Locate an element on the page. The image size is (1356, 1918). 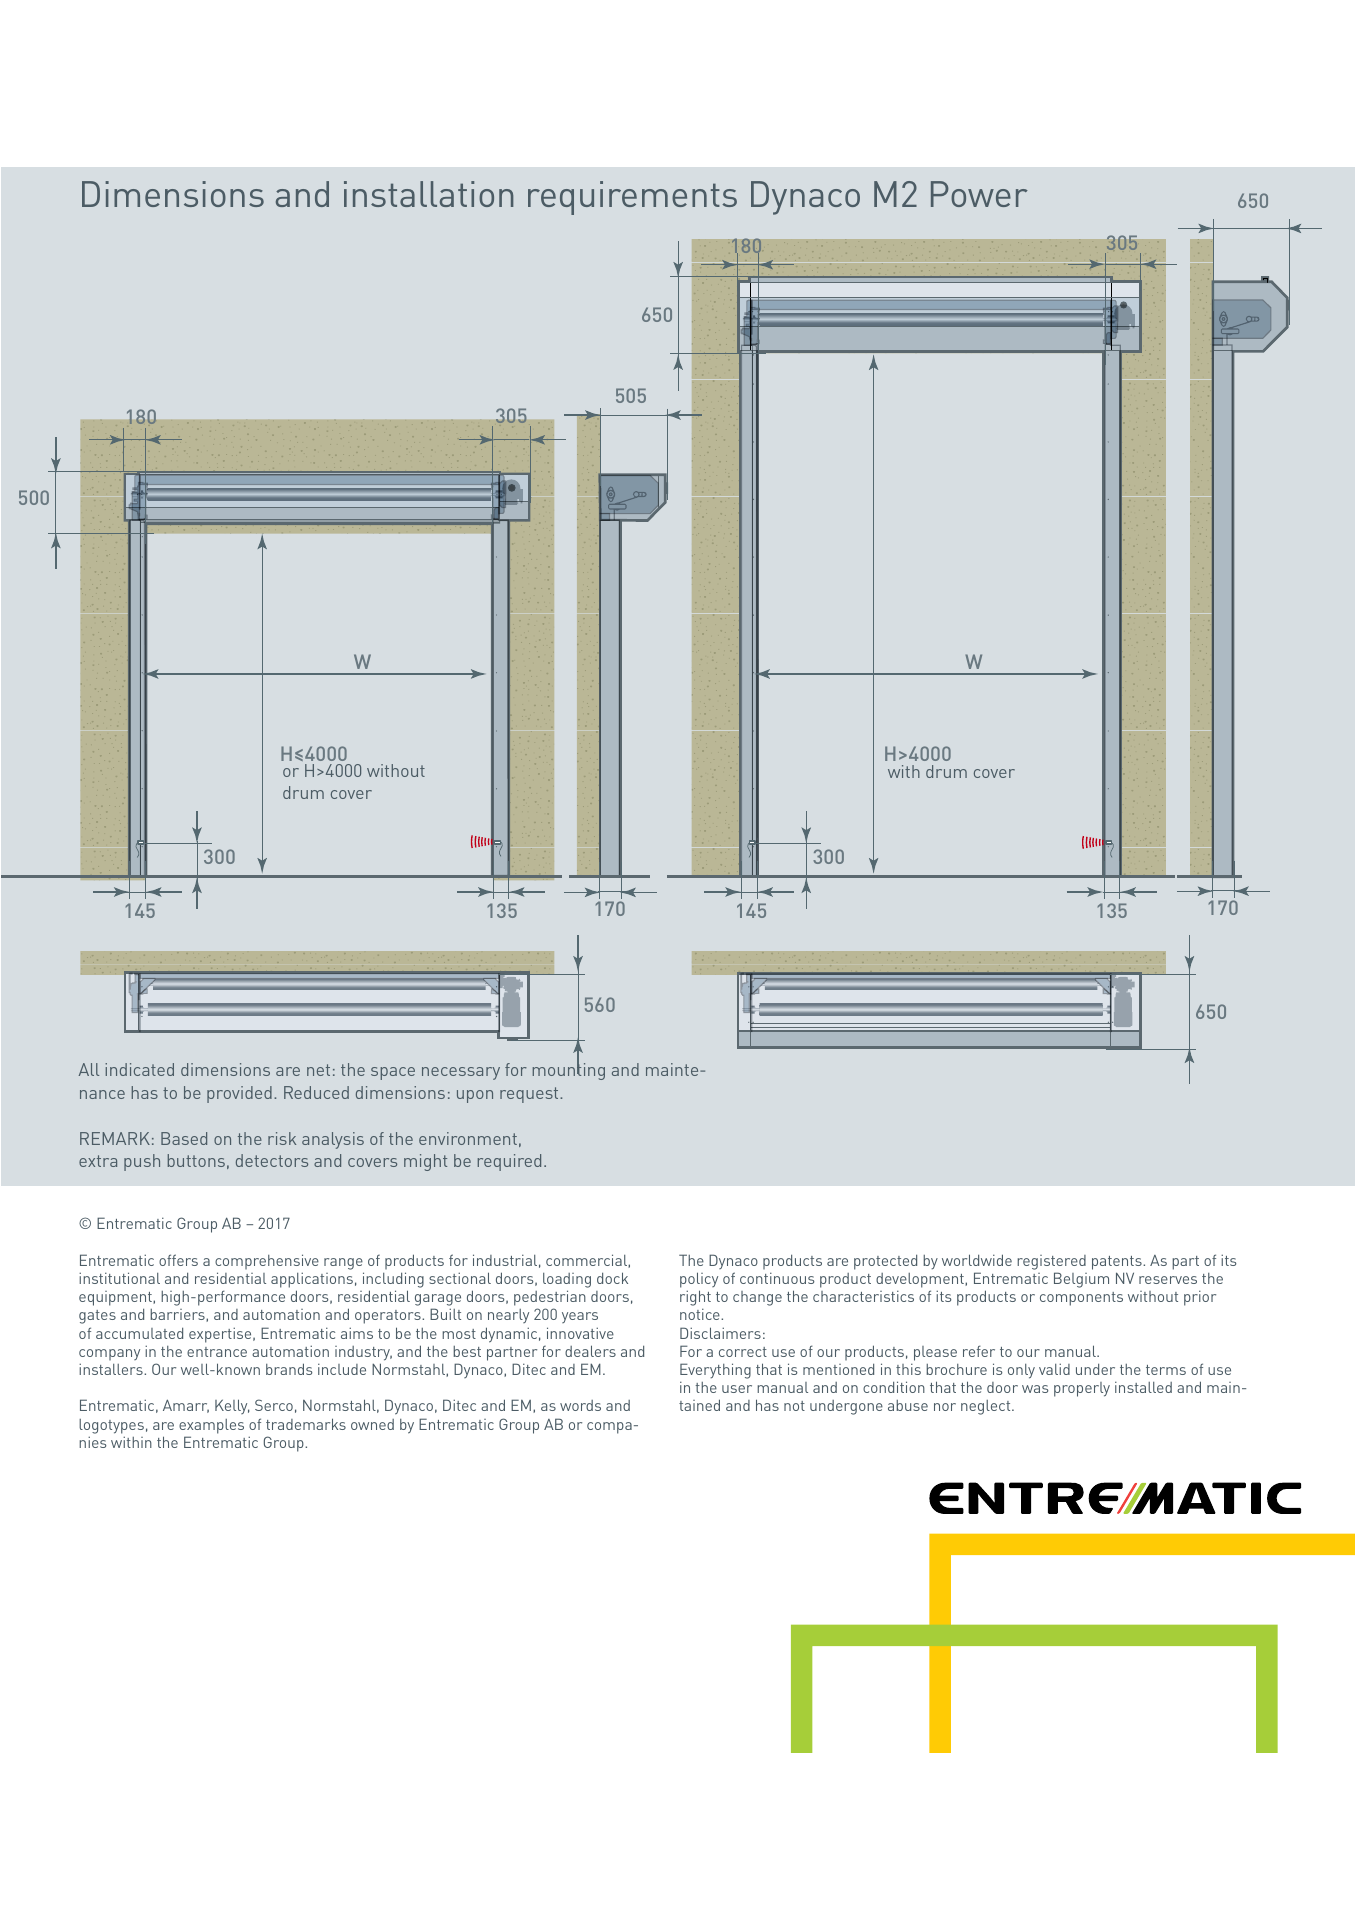
necessary is located at coordinates (461, 1073).
